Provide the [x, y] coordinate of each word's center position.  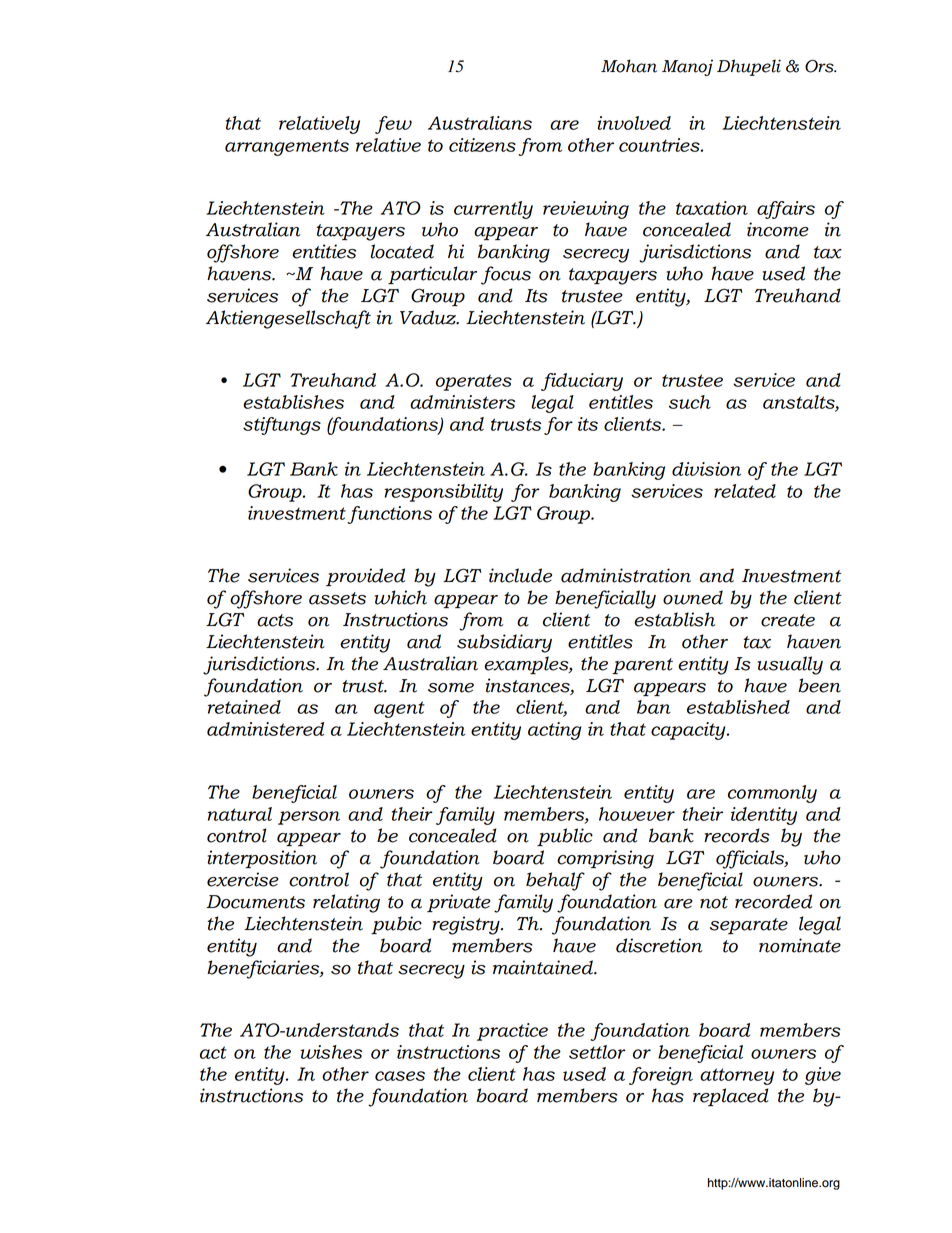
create [788, 620]
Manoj [687, 67]
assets [337, 598]
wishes [331, 1052]
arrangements [287, 147]
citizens [482, 145]
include [520, 575]
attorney [737, 1076]
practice [512, 1032]
